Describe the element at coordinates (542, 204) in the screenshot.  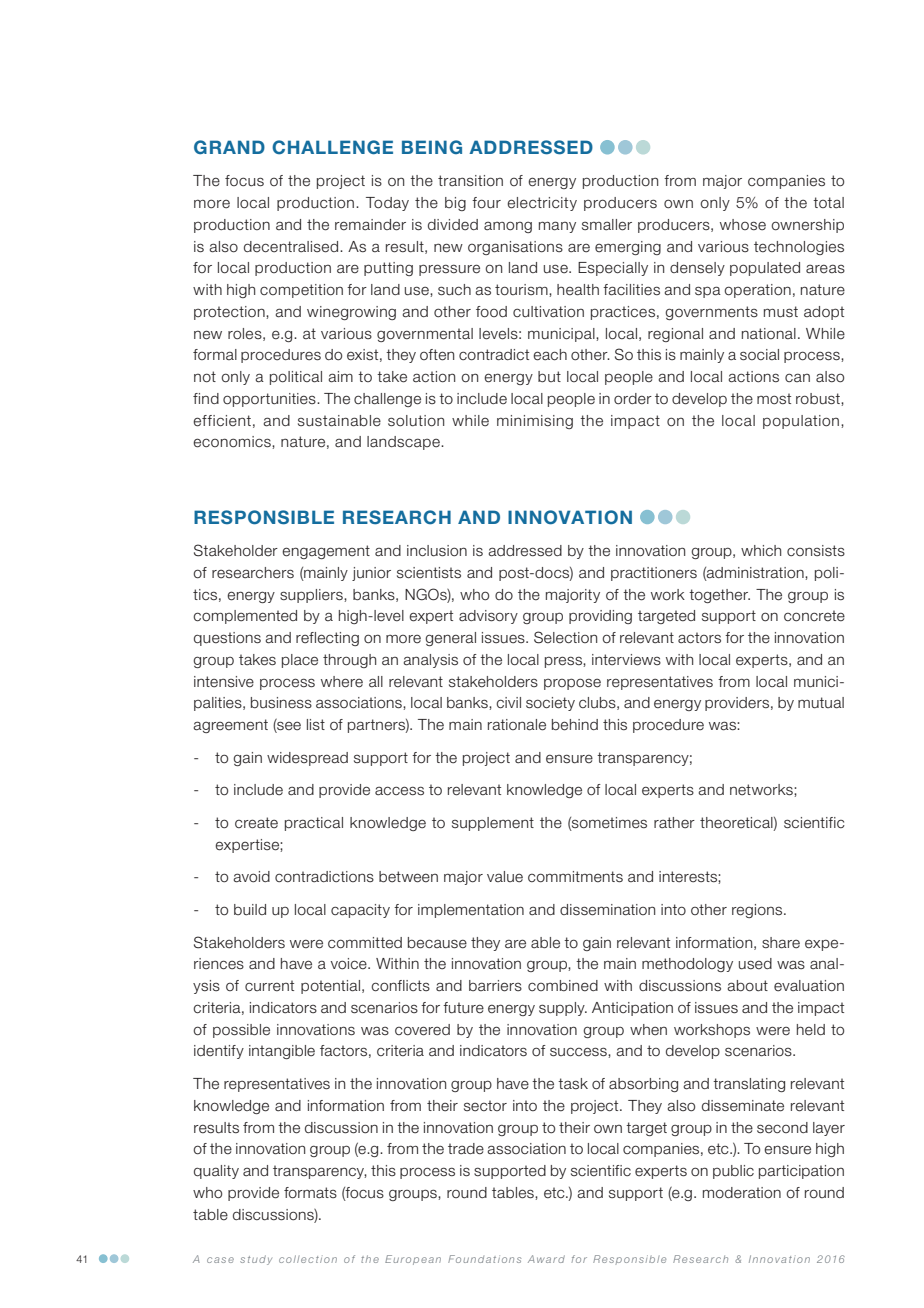
I see `electricity` at that location.
